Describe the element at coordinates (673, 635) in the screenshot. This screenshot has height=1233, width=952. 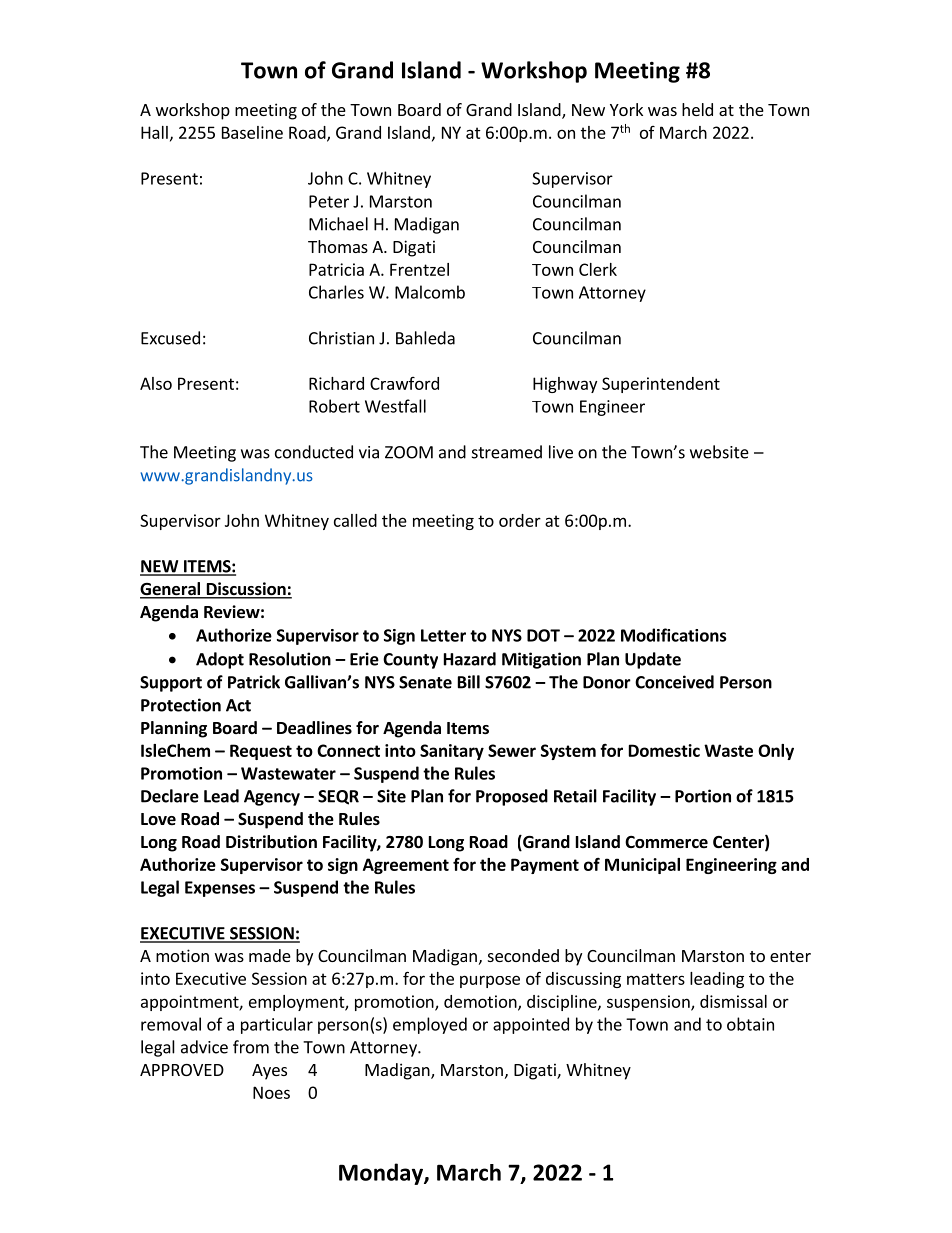
I see `Modifications` at that location.
